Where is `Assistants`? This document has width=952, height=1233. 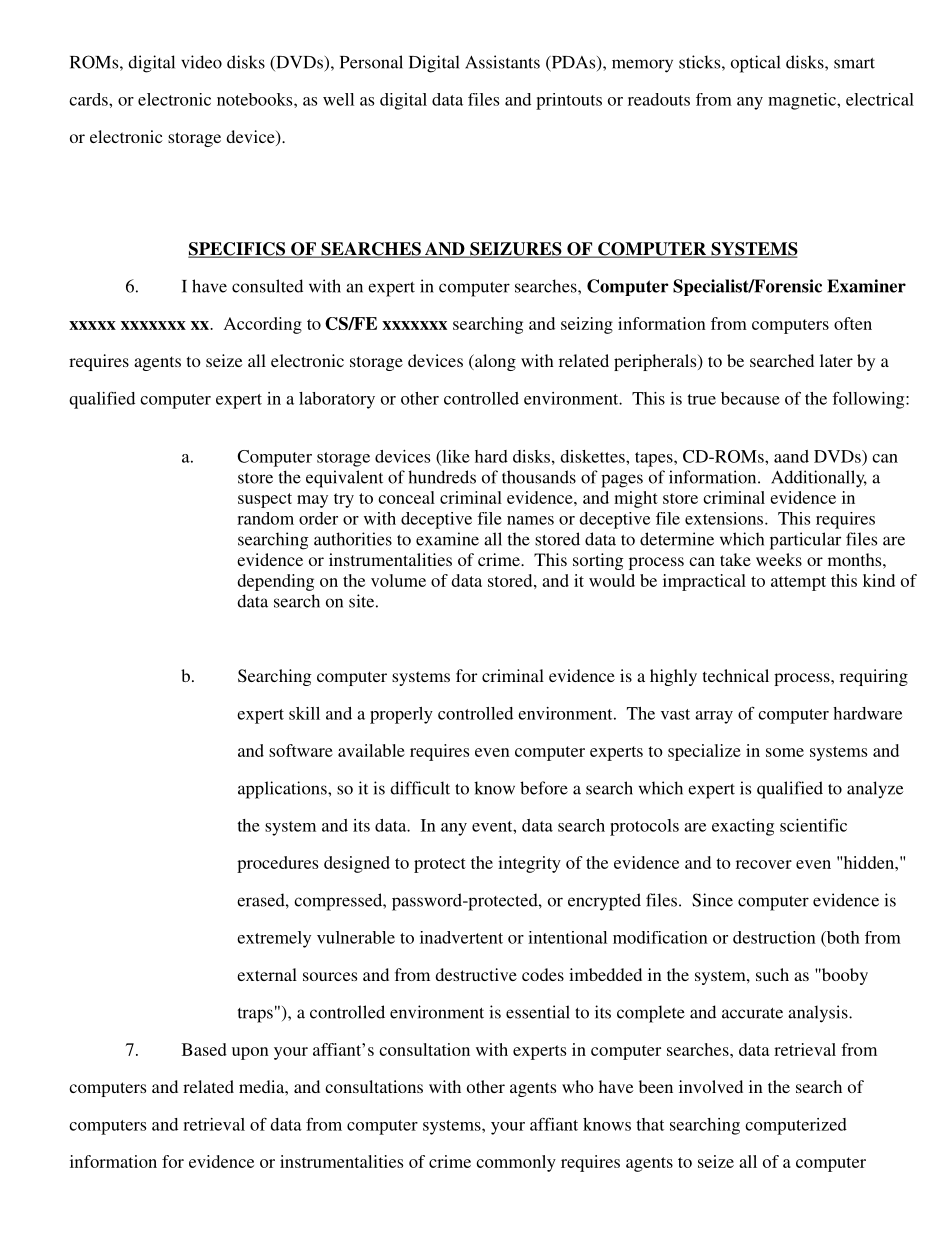 Assistants is located at coordinates (502, 62).
